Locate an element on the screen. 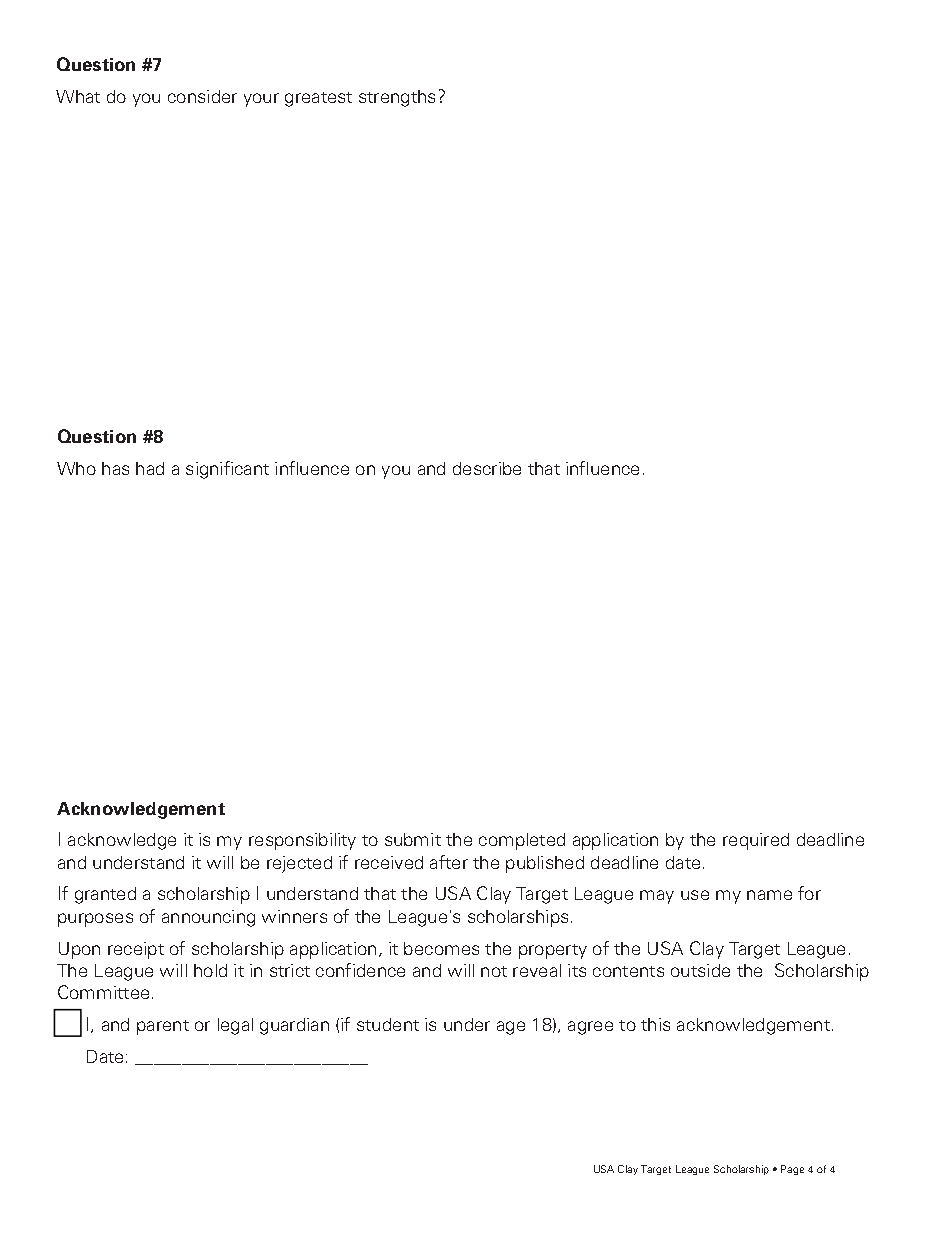  consider is located at coordinates (202, 96).
